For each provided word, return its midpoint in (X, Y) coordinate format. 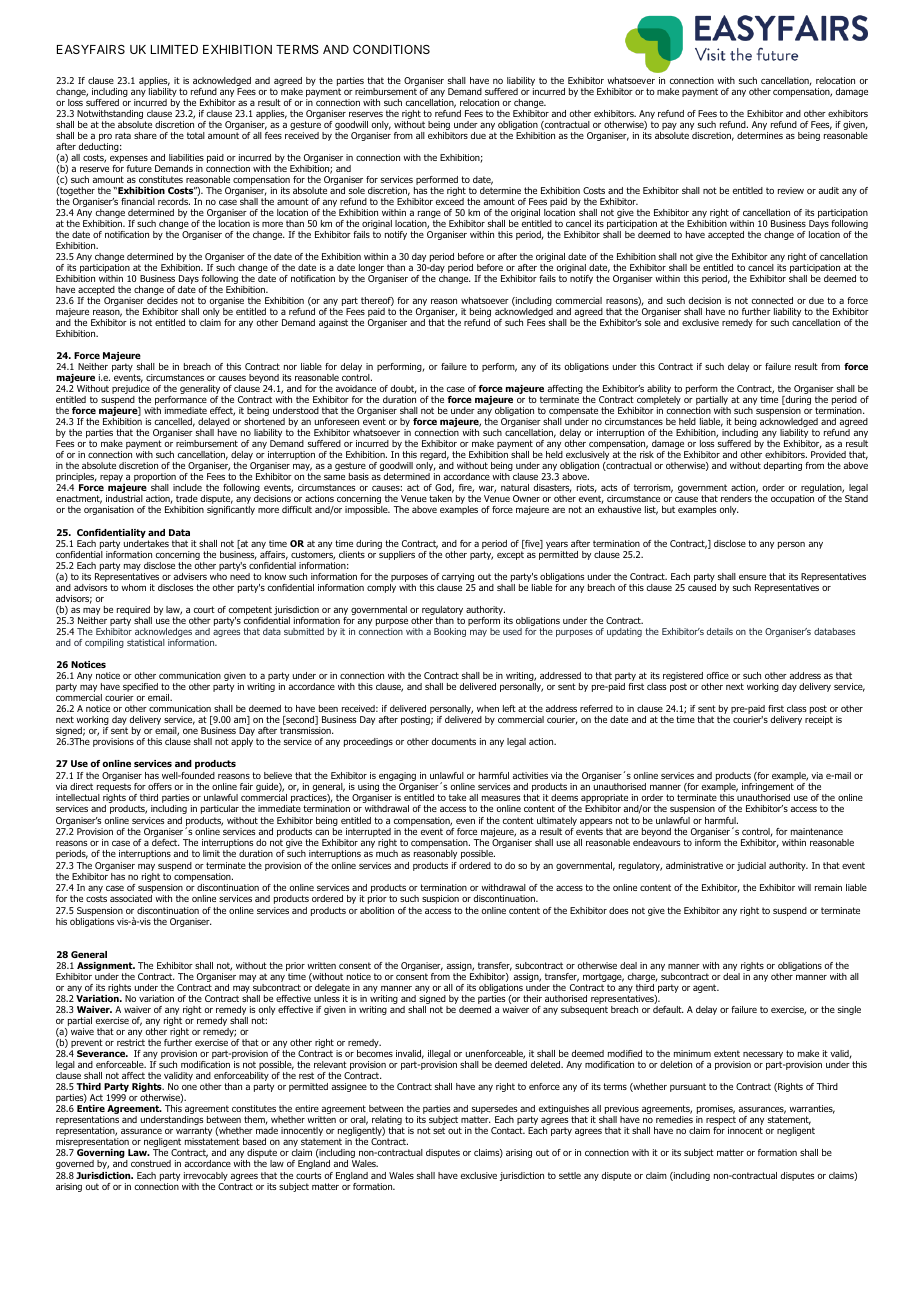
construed (151, 1163)
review (791, 190)
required (134, 612)
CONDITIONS (391, 49)
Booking (450, 632)
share (145, 135)
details (720, 631)
